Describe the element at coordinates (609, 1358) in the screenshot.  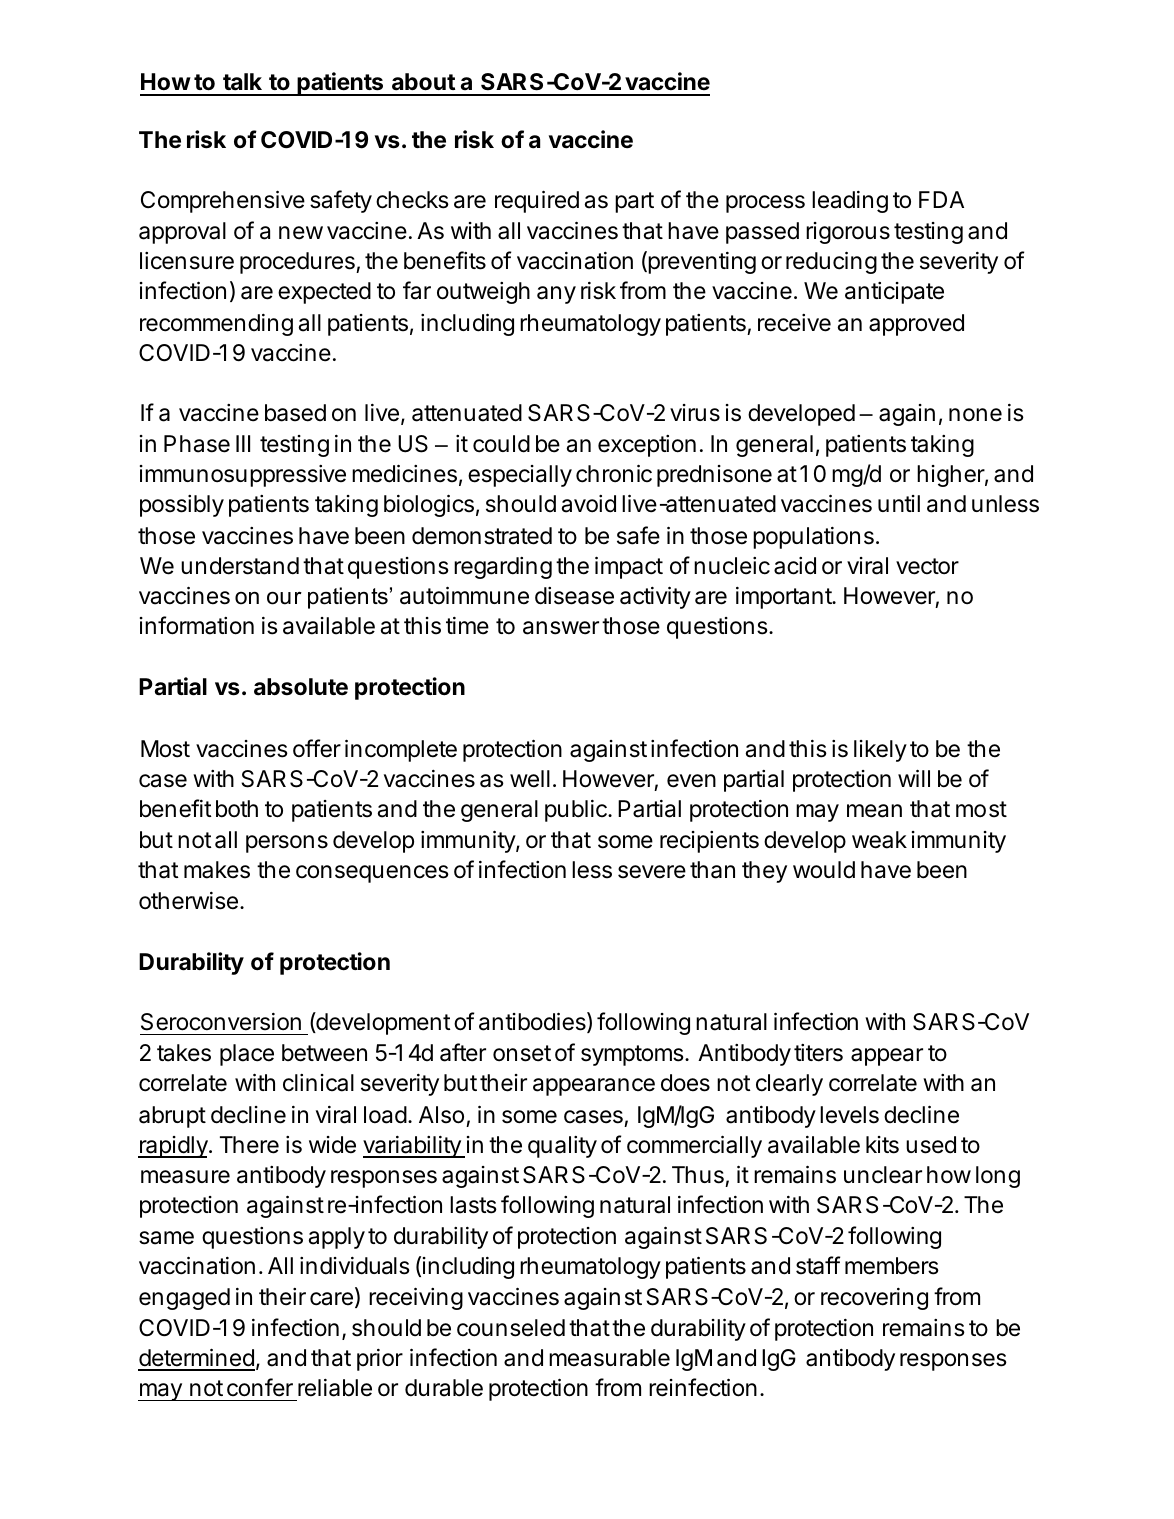
I see `measurable` at that location.
